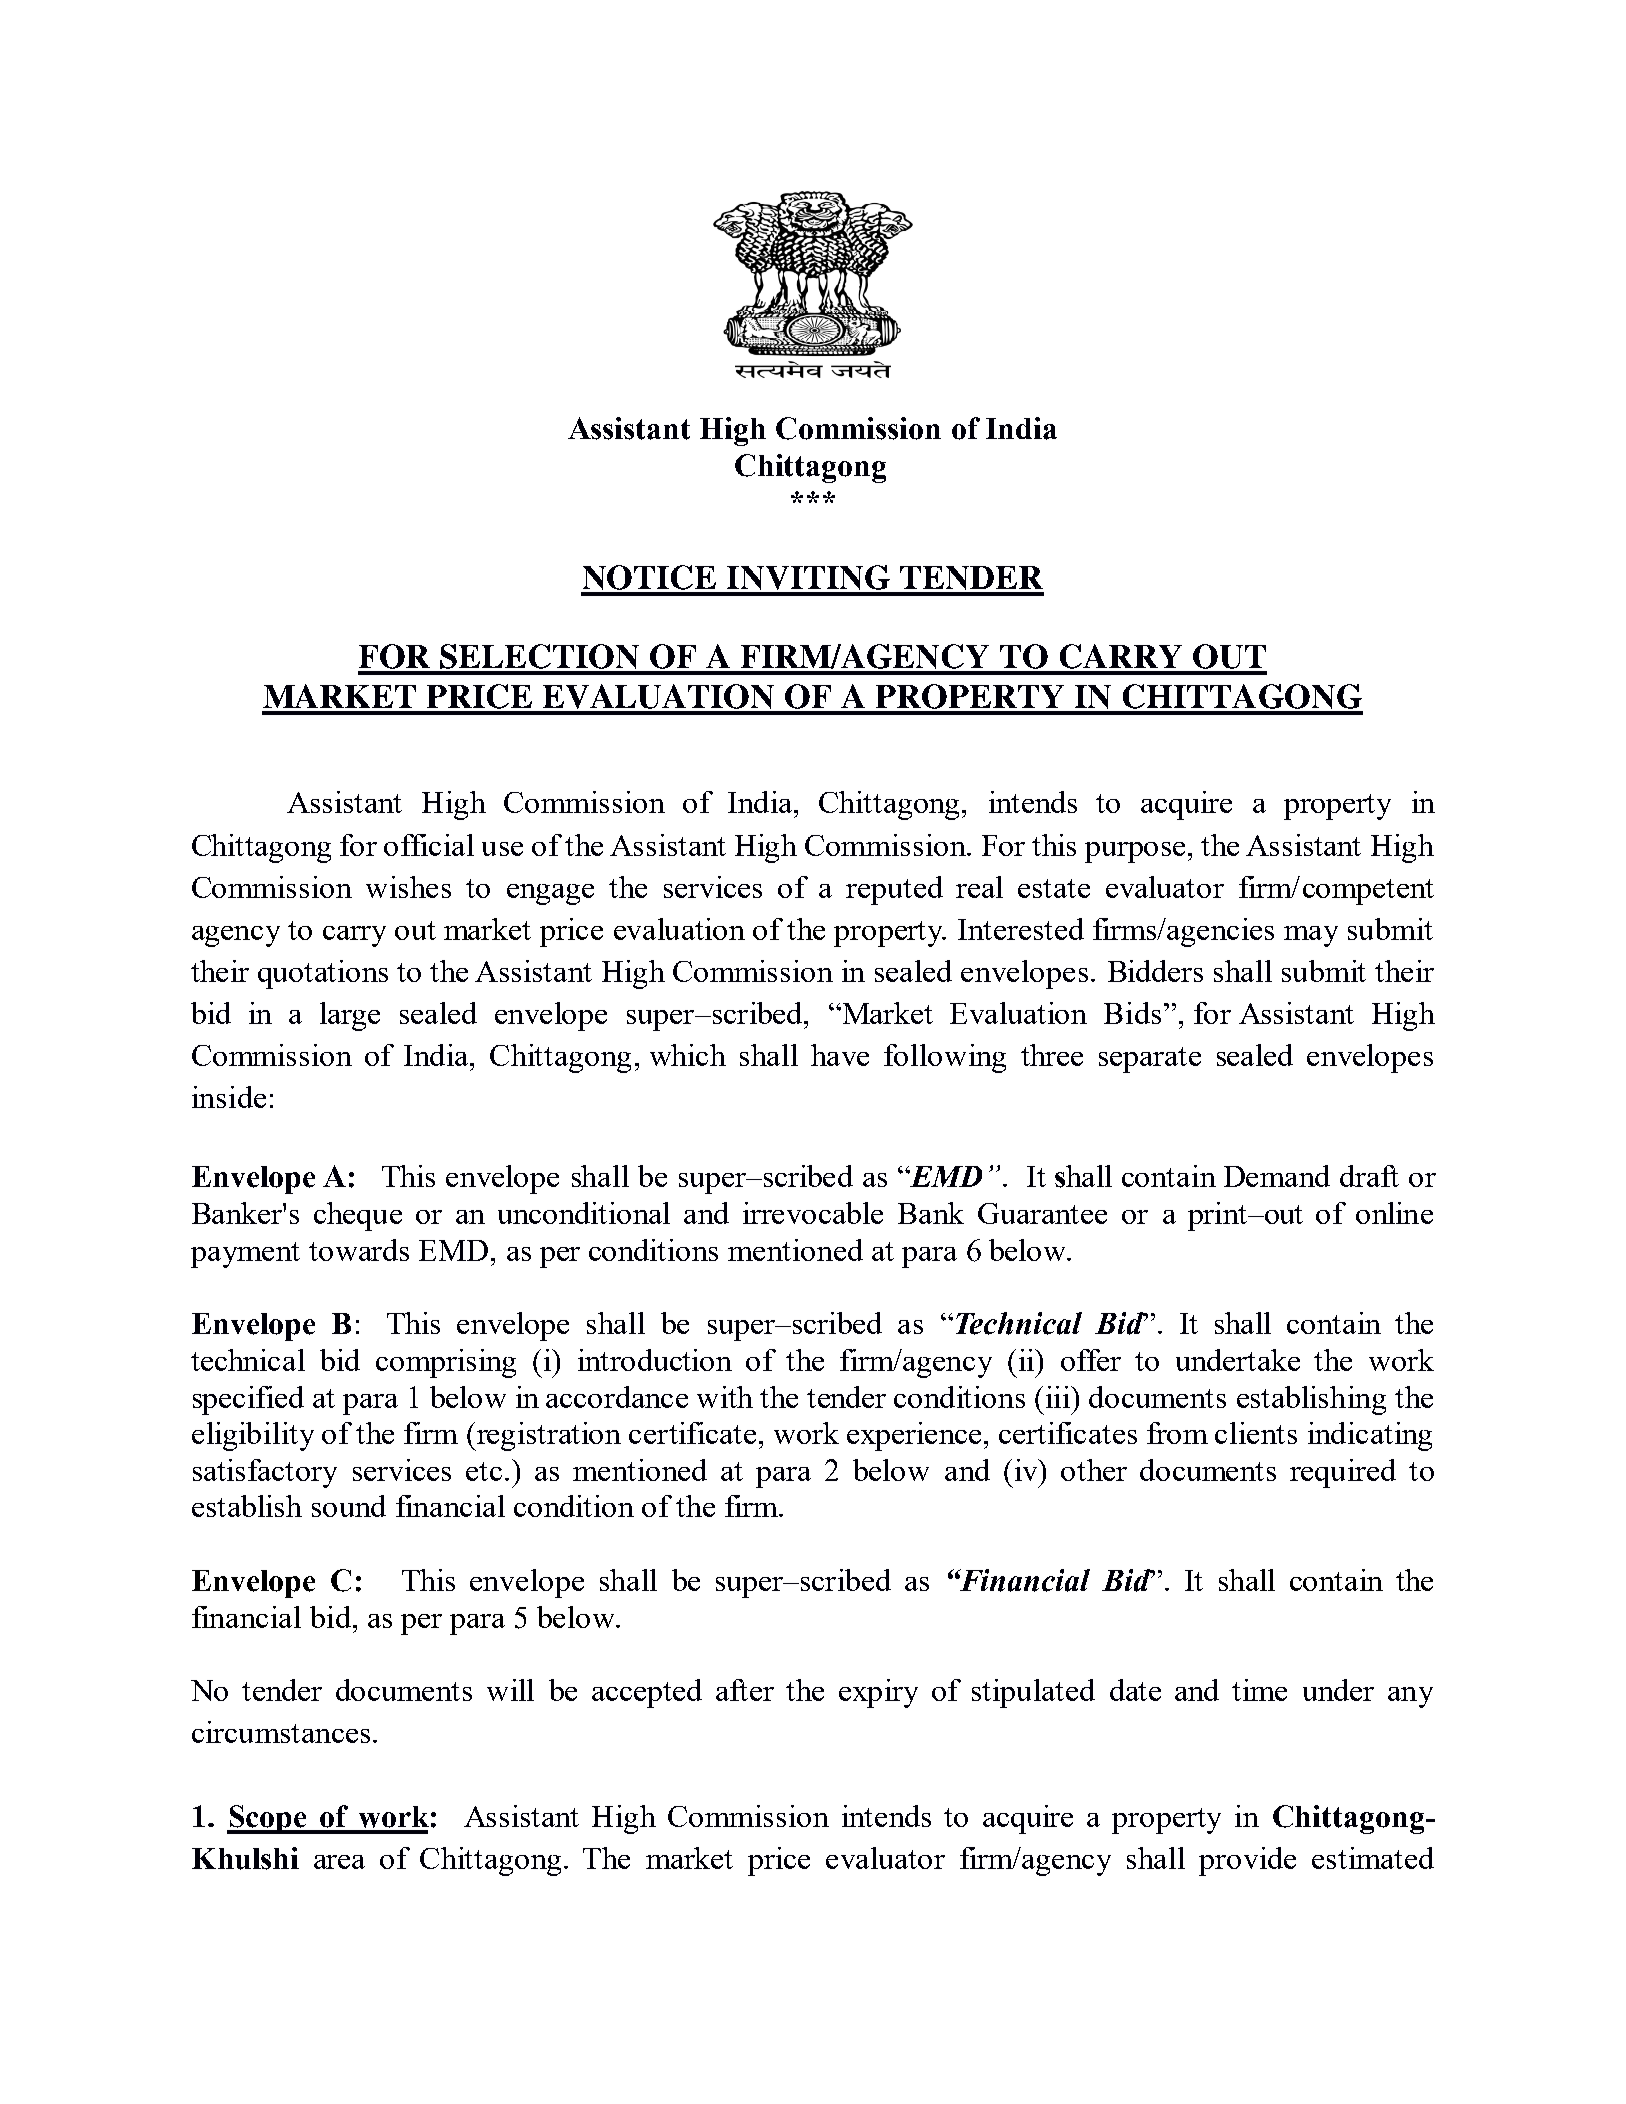 This document has width=1626, height=2104. Describe the element at coordinates (894, 890) in the document. I see `reputed` at that location.
